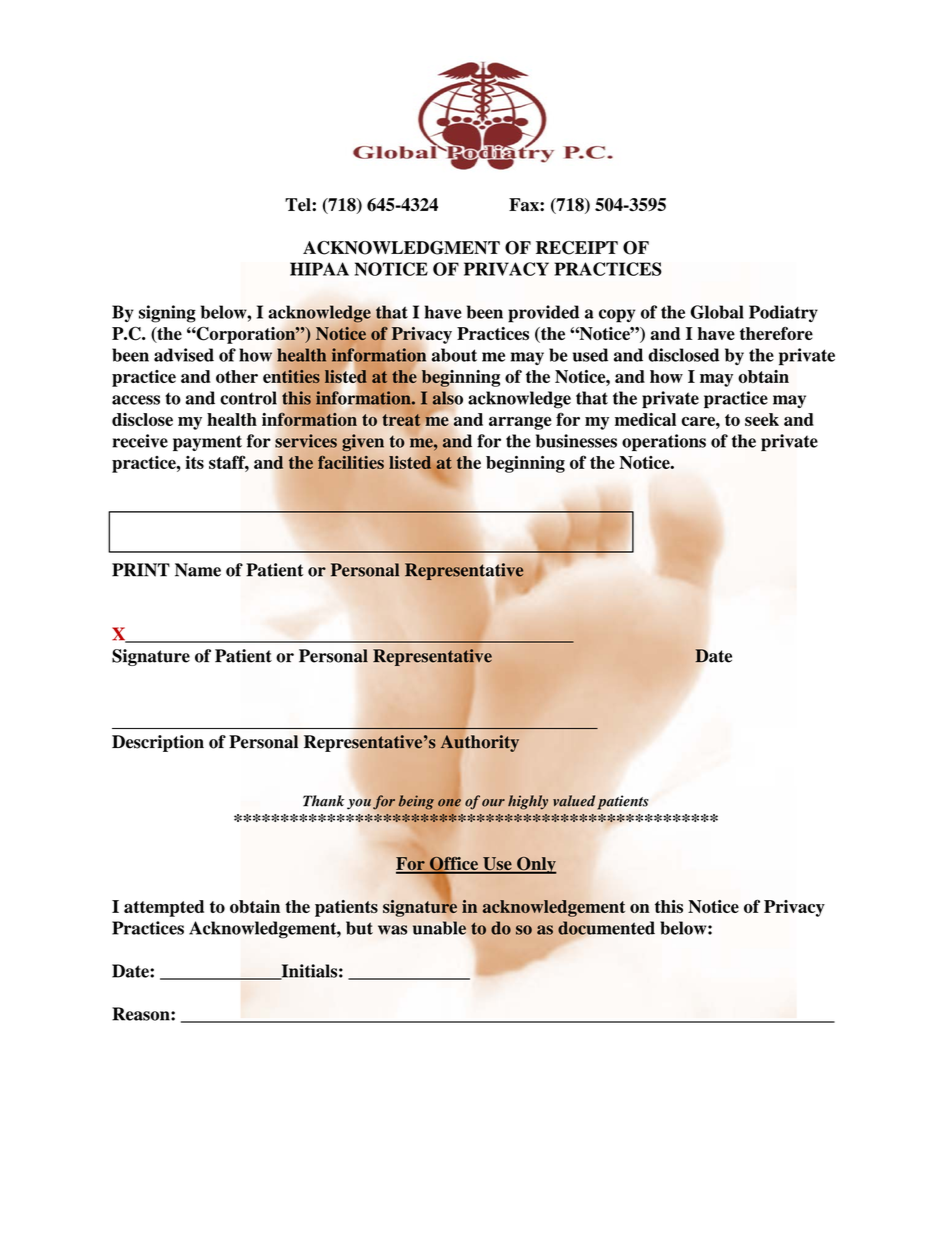  I want to click on ACKNOWLEDGMENT, so click(401, 248).
